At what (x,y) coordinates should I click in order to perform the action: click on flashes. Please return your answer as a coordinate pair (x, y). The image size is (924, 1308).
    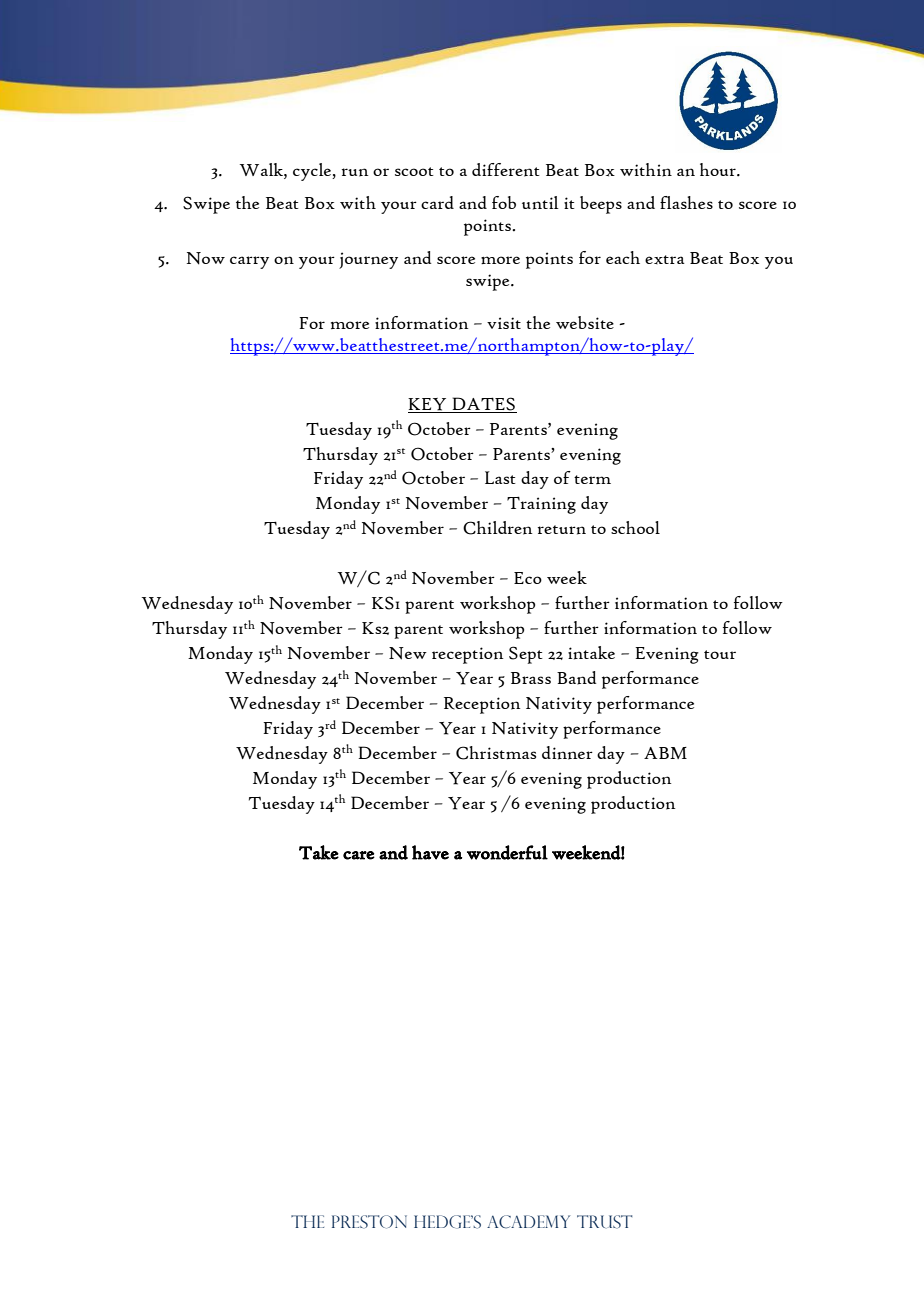
    Looking at the image, I should click on (686, 202).
